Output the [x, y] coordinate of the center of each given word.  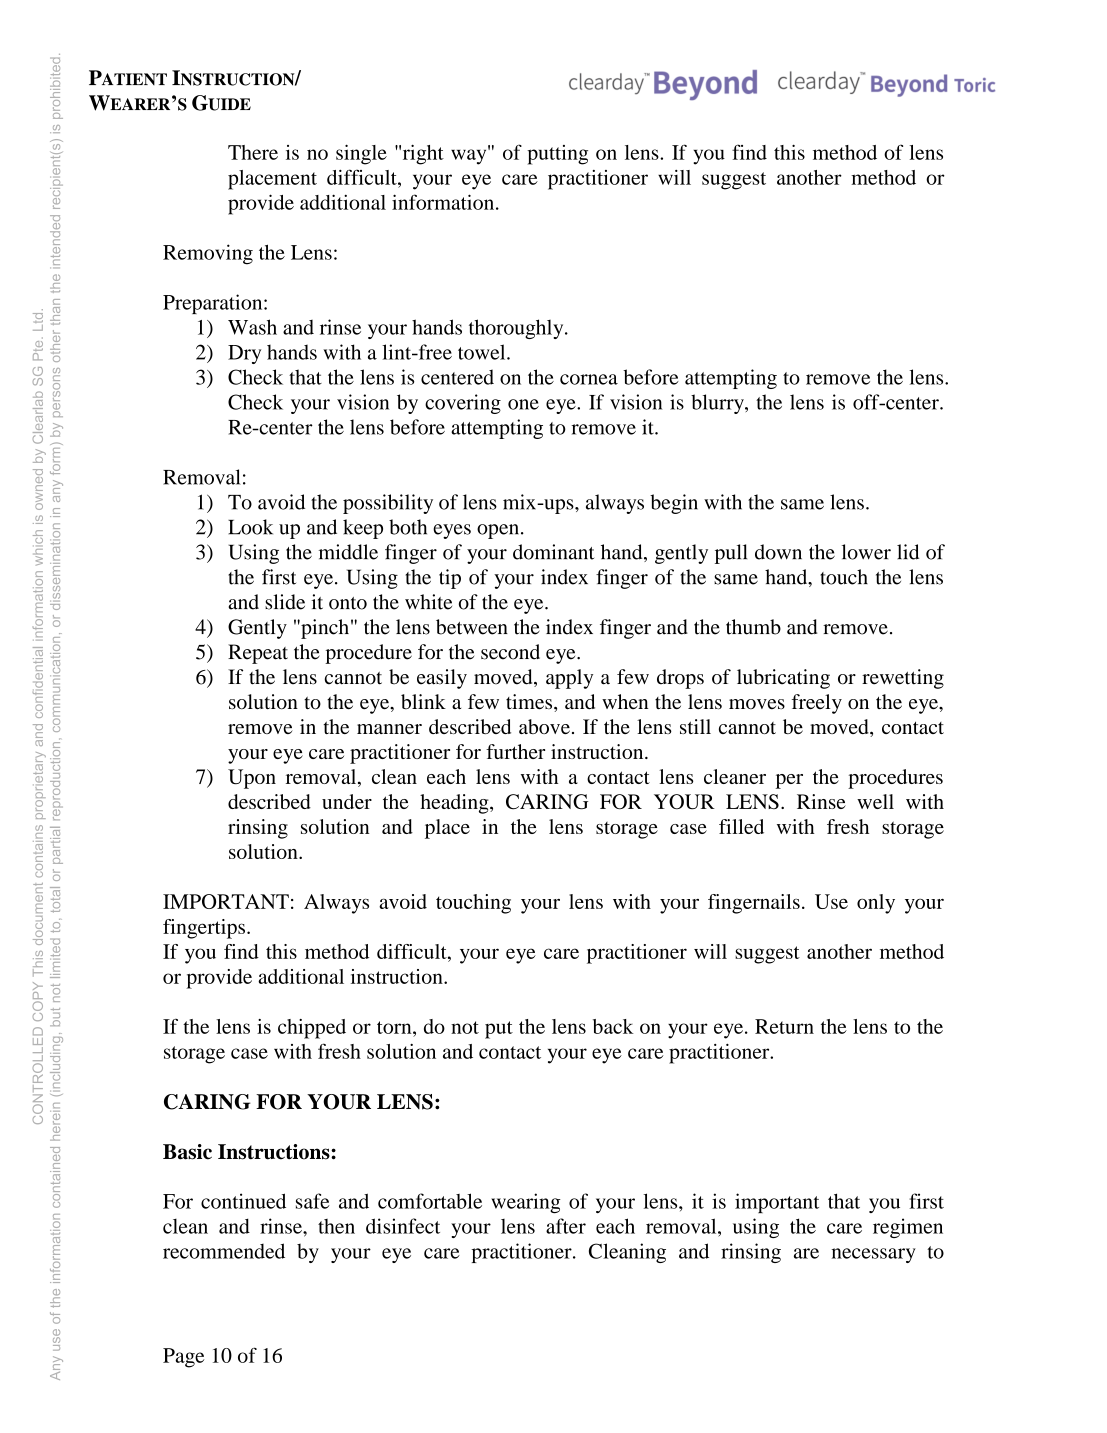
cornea [589, 379]
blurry [718, 404]
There [253, 152]
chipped [312, 1029]
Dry [244, 354]
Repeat [258, 654]
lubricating [783, 679]
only [876, 904]
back [613, 1026]
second [510, 652]
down [778, 552]
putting [557, 155]
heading [455, 804]
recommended [224, 1251]
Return [784, 1026]
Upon [252, 779]
